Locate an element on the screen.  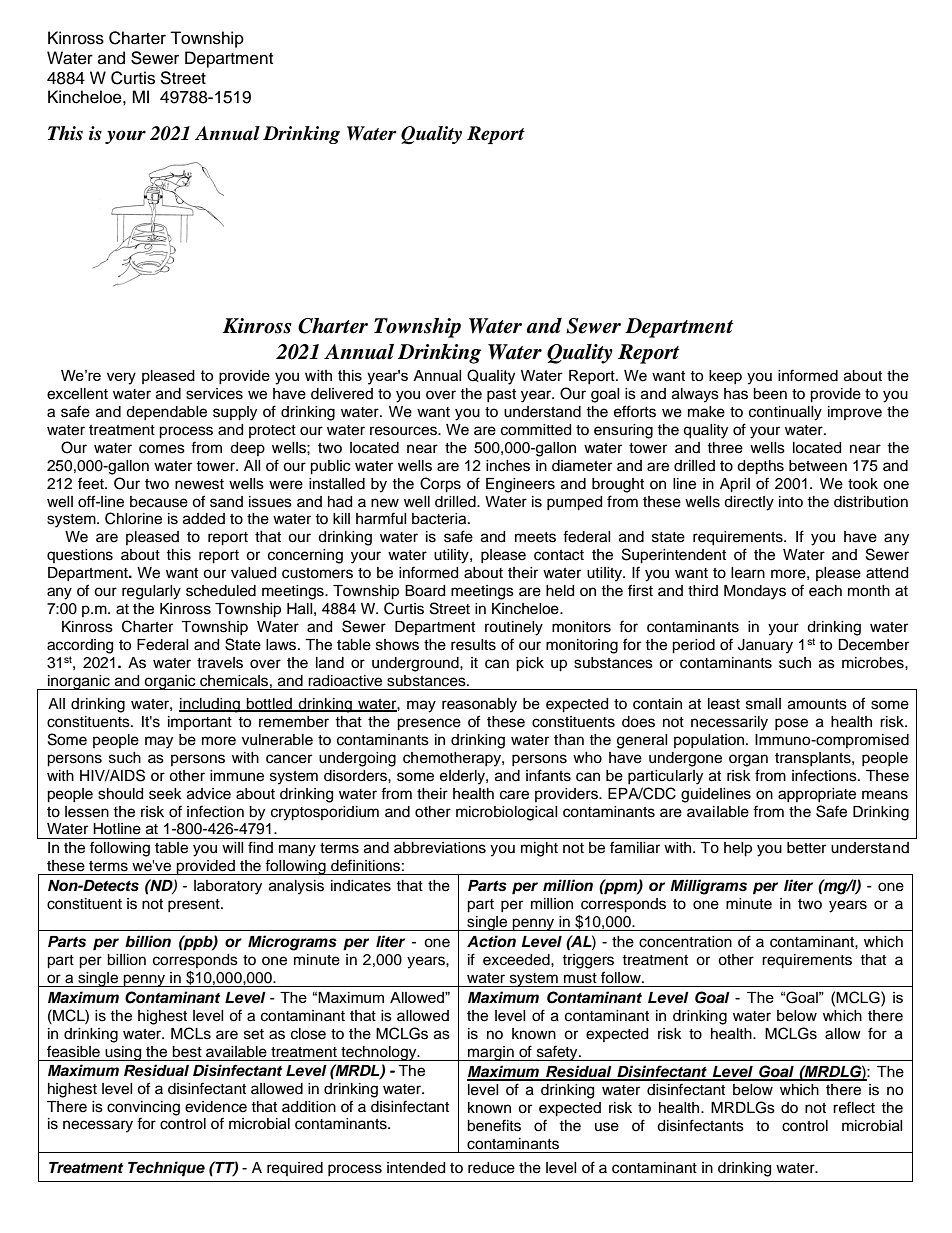
Milligrams is located at coordinates (708, 887).
